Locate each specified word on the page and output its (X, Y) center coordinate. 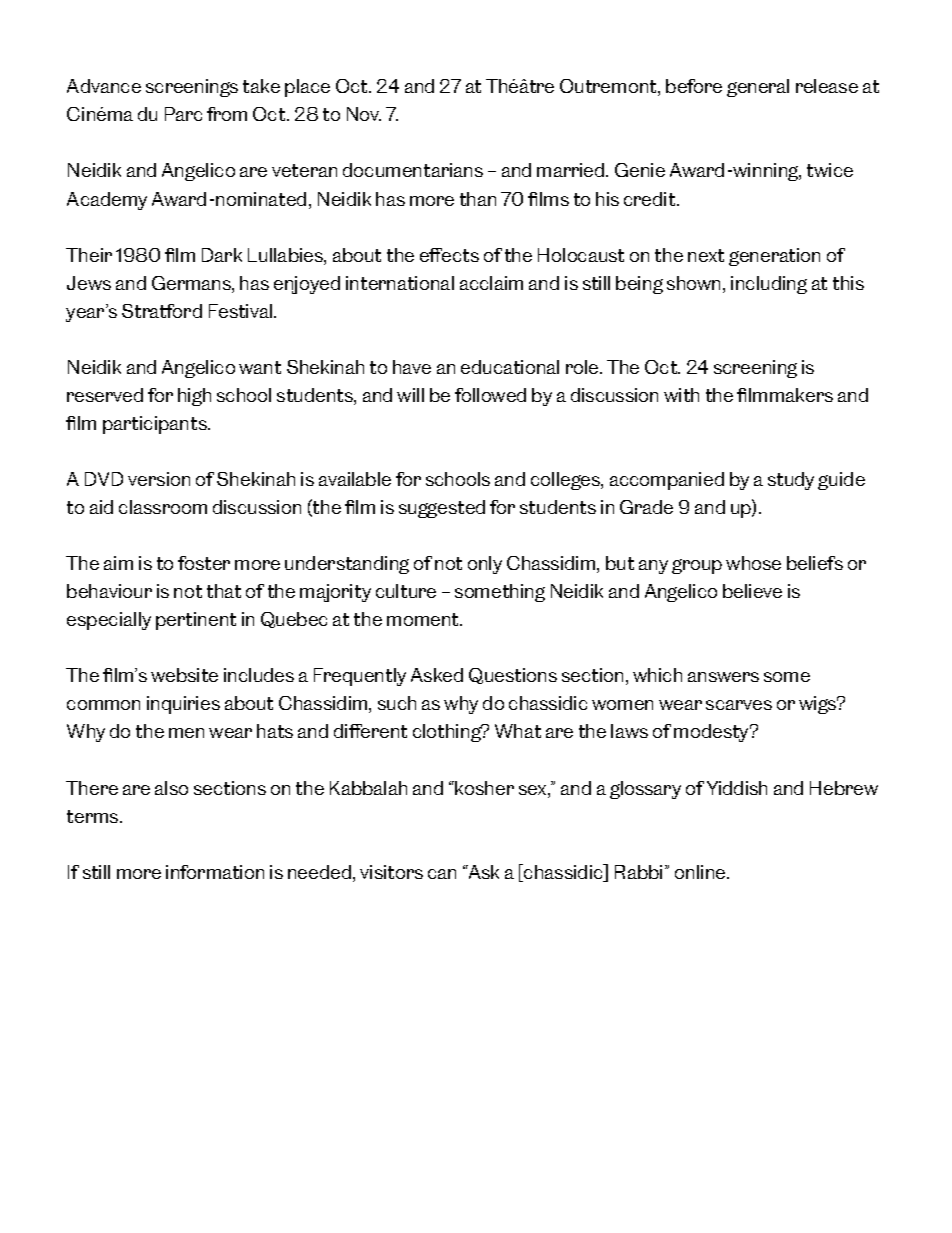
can (442, 874)
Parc (183, 114)
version (159, 479)
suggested (442, 509)
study (791, 481)
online (701, 872)
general (758, 88)
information (215, 872)
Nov (364, 114)
